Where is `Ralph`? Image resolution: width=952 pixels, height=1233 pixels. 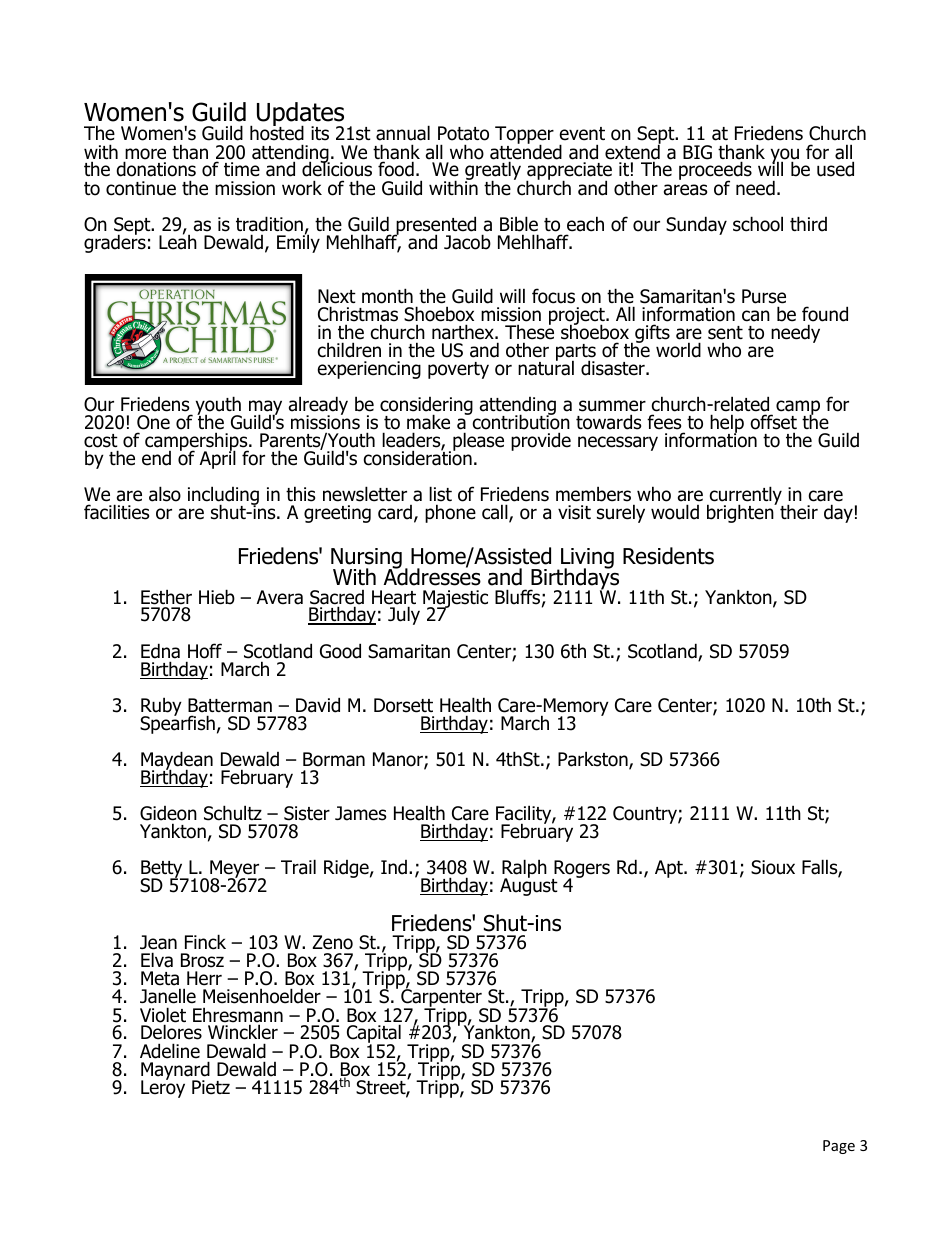 Ralph is located at coordinates (524, 870).
